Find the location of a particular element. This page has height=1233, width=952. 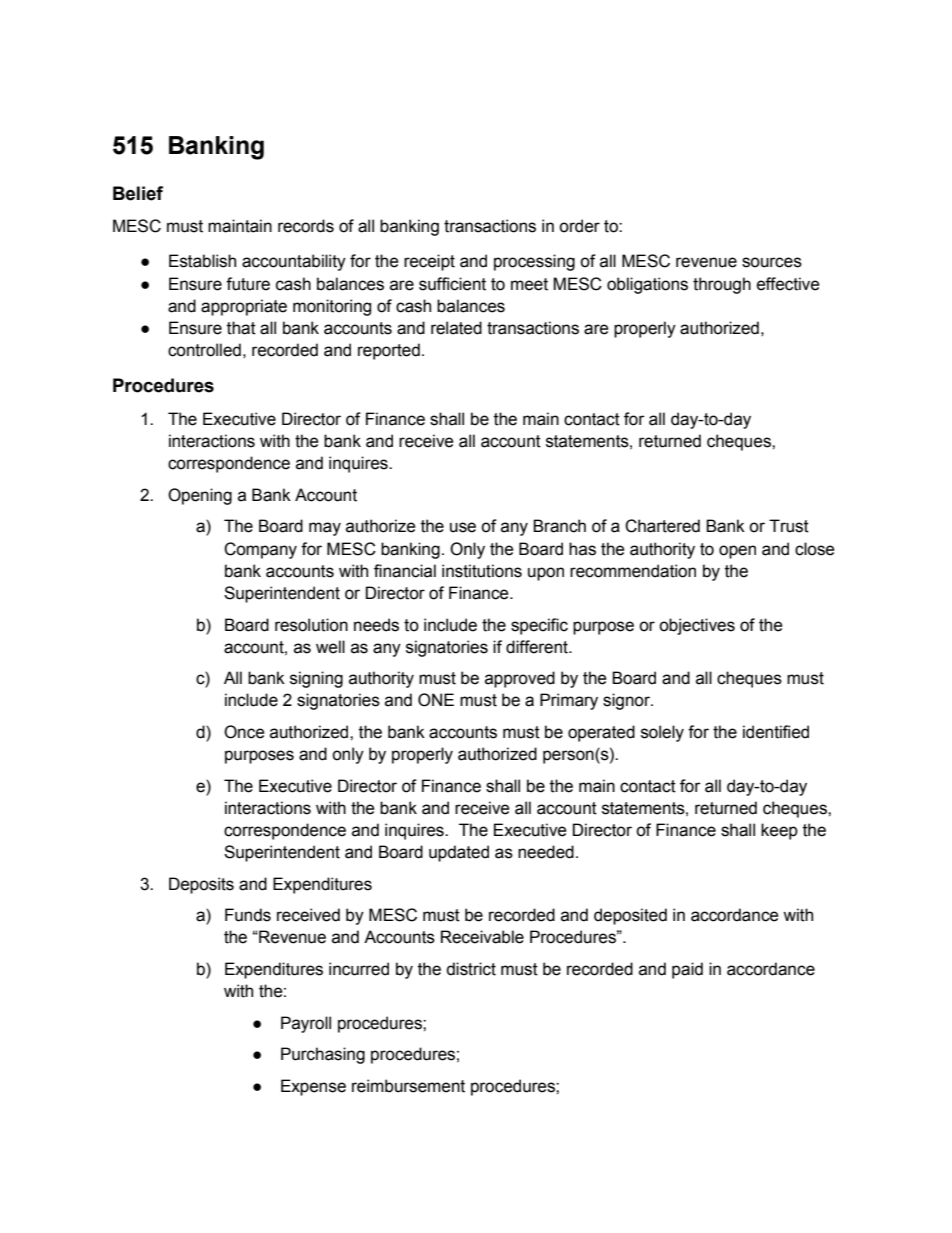

sources is located at coordinates (772, 262).
